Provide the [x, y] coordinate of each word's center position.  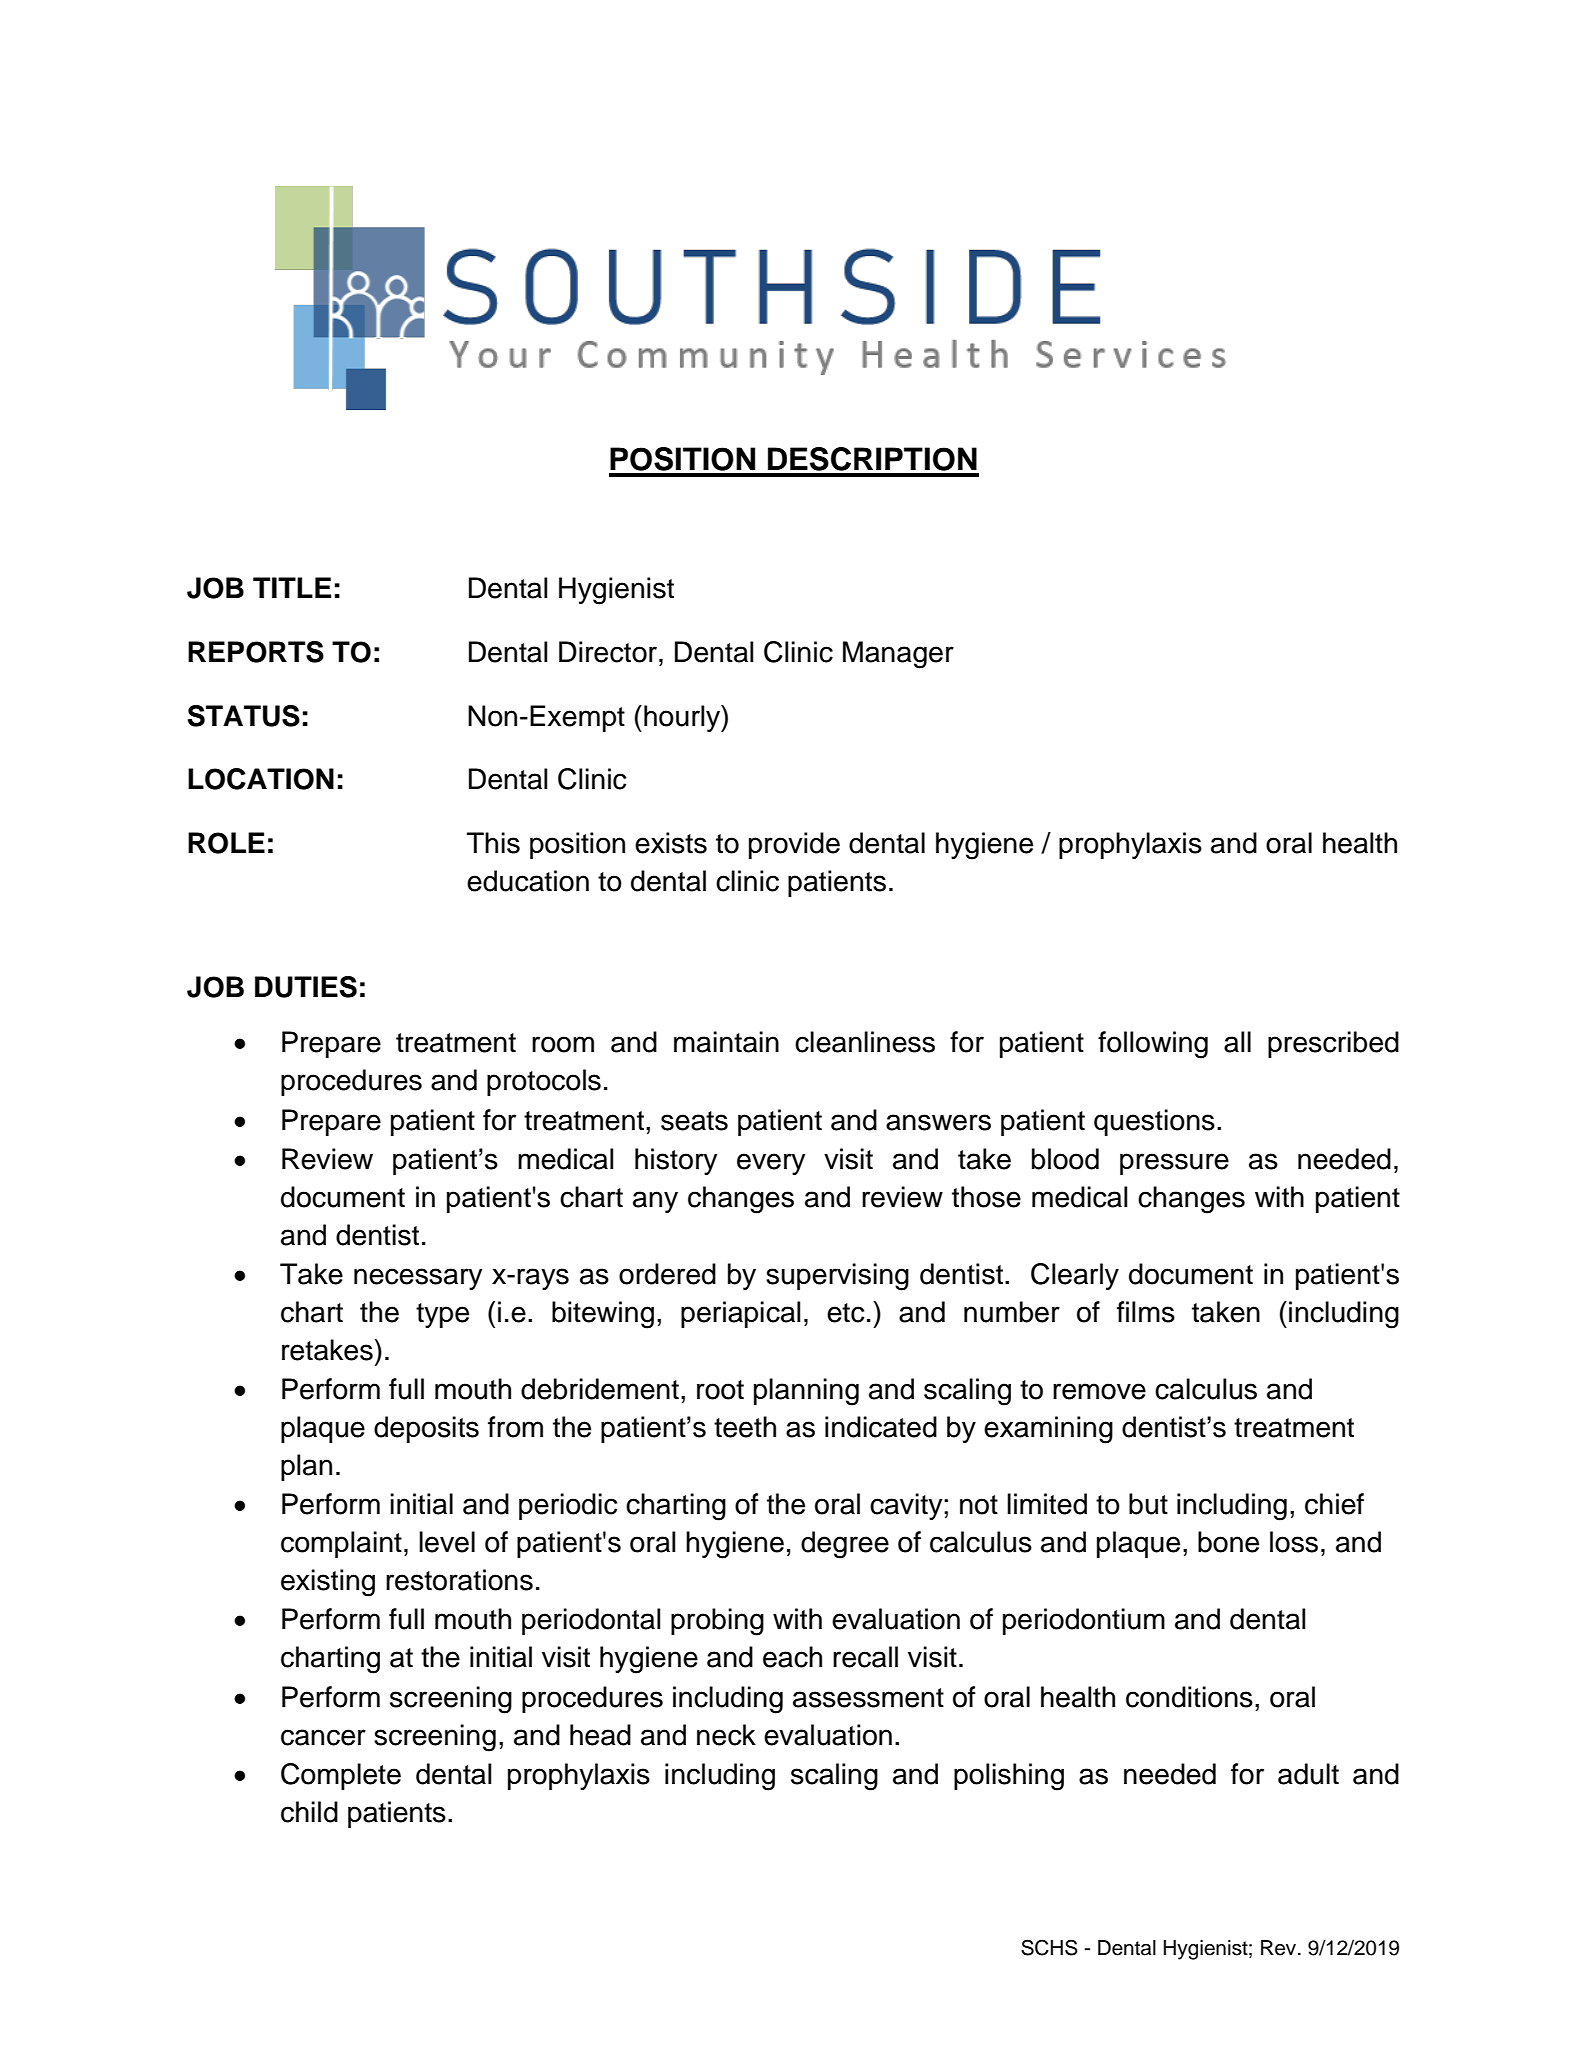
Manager [898, 655]
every [771, 1164]
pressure [1174, 1164]
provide [794, 845]
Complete [341, 1776]
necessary [418, 1279]
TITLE [292, 587]
